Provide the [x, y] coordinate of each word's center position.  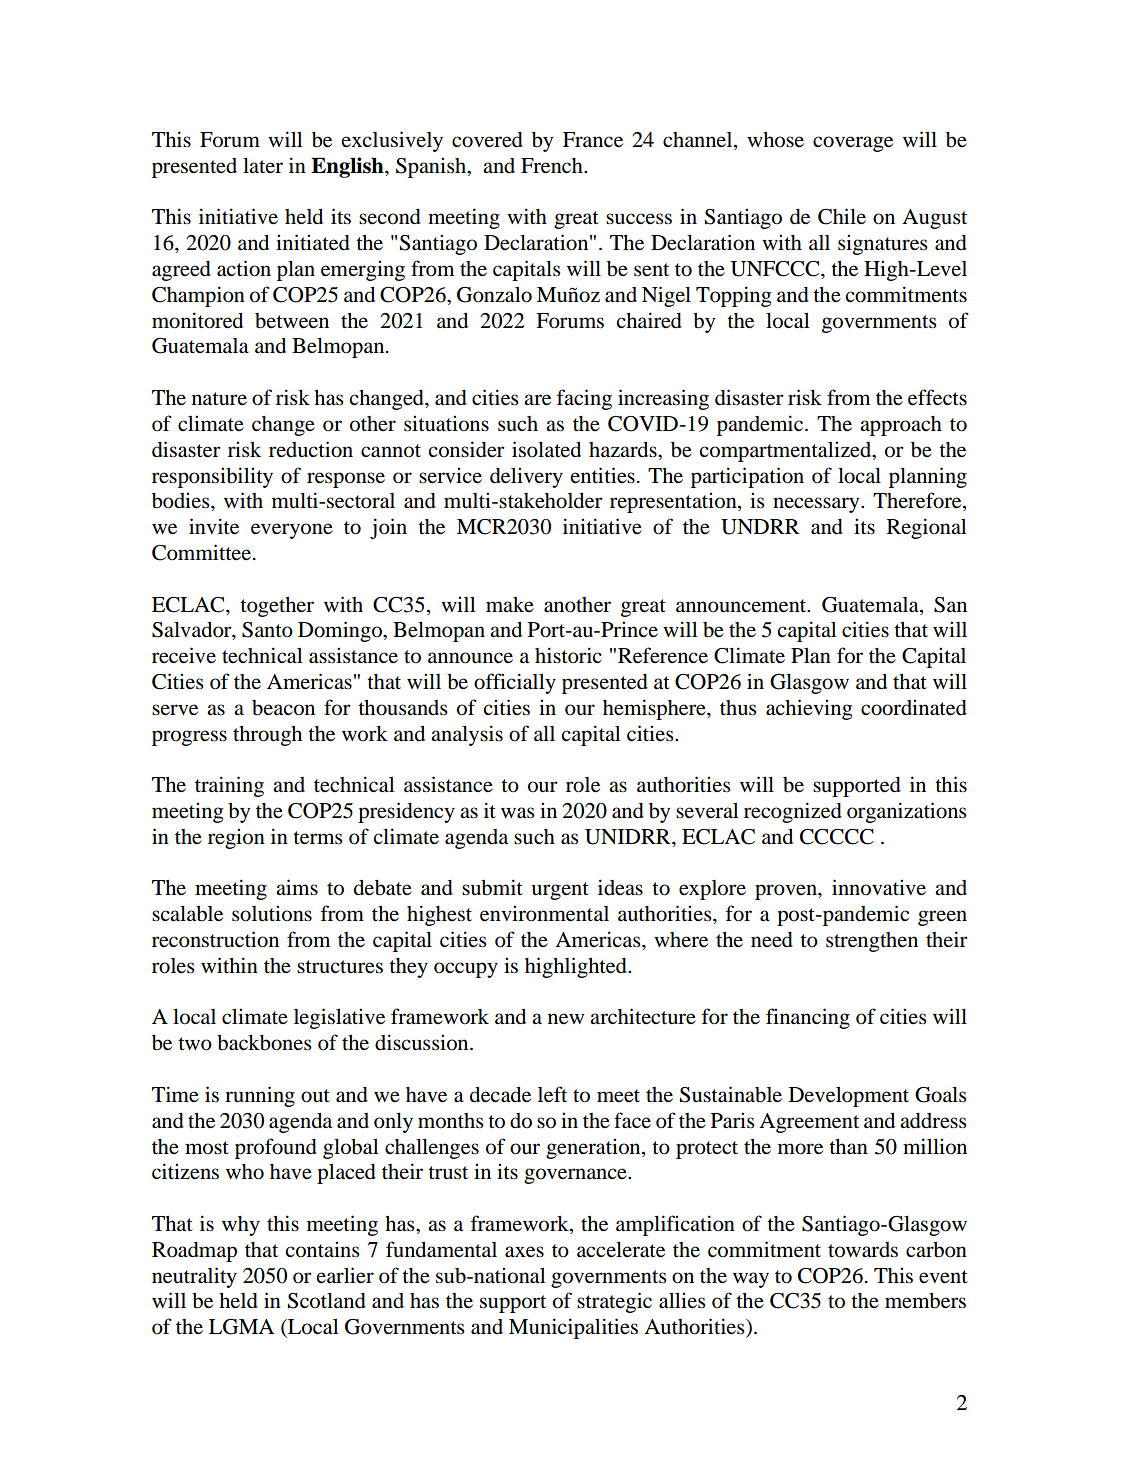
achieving [809, 709]
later [263, 165]
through [267, 736]
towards [863, 1250]
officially [515, 683]
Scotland [327, 1301]
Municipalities [573, 1328]
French [553, 166]
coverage [853, 144]
